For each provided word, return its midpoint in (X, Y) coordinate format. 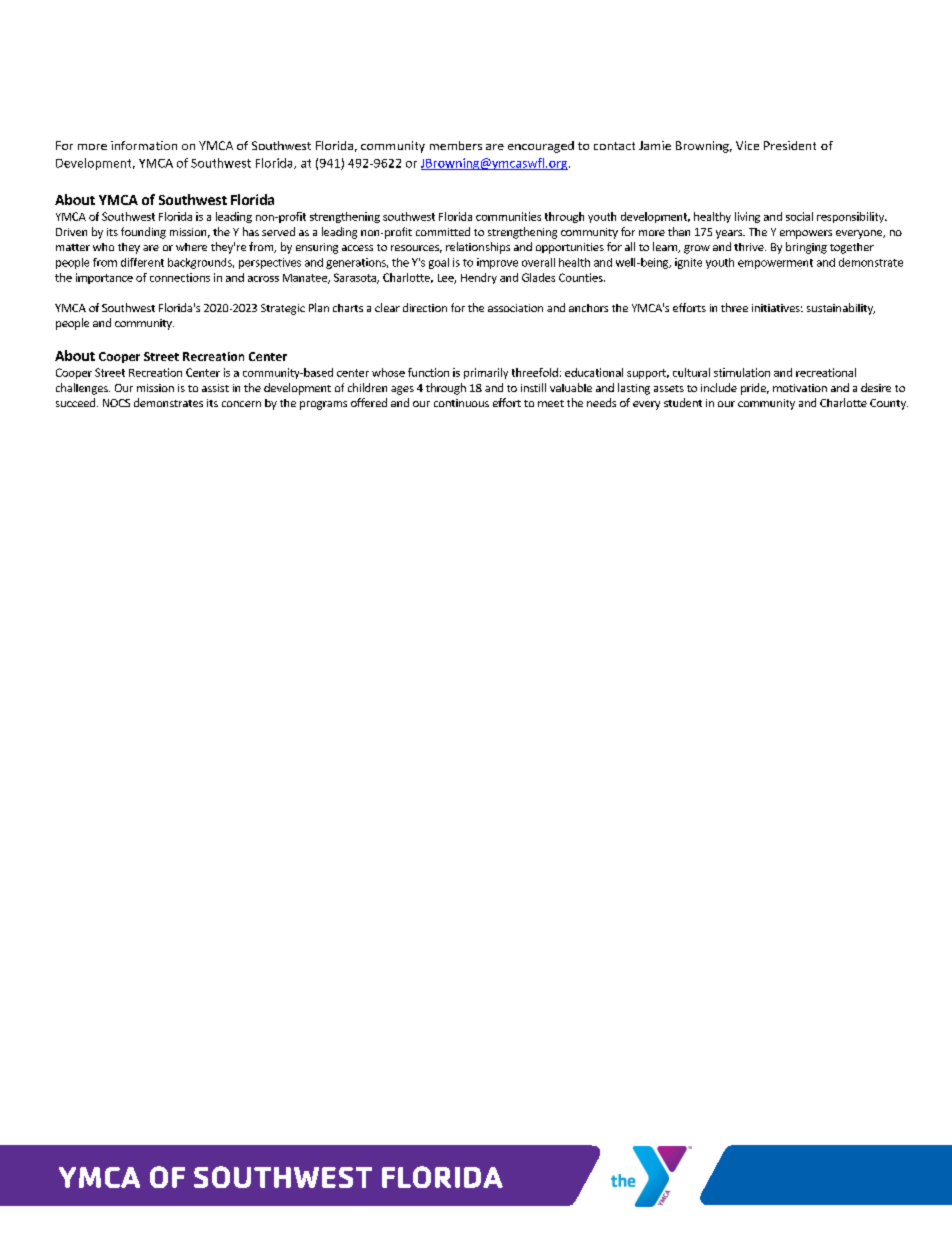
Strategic (283, 309)
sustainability (841, 309)
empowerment (775, 264)
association (515, 308)
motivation (800, 388)
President (790, 145)
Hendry (479, 278)
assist (215, 388)
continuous (461, 403)
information (144, 145)
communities (508, 216)
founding (143, 233)
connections (180, 277)
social (799, 216)
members (456, 145)
